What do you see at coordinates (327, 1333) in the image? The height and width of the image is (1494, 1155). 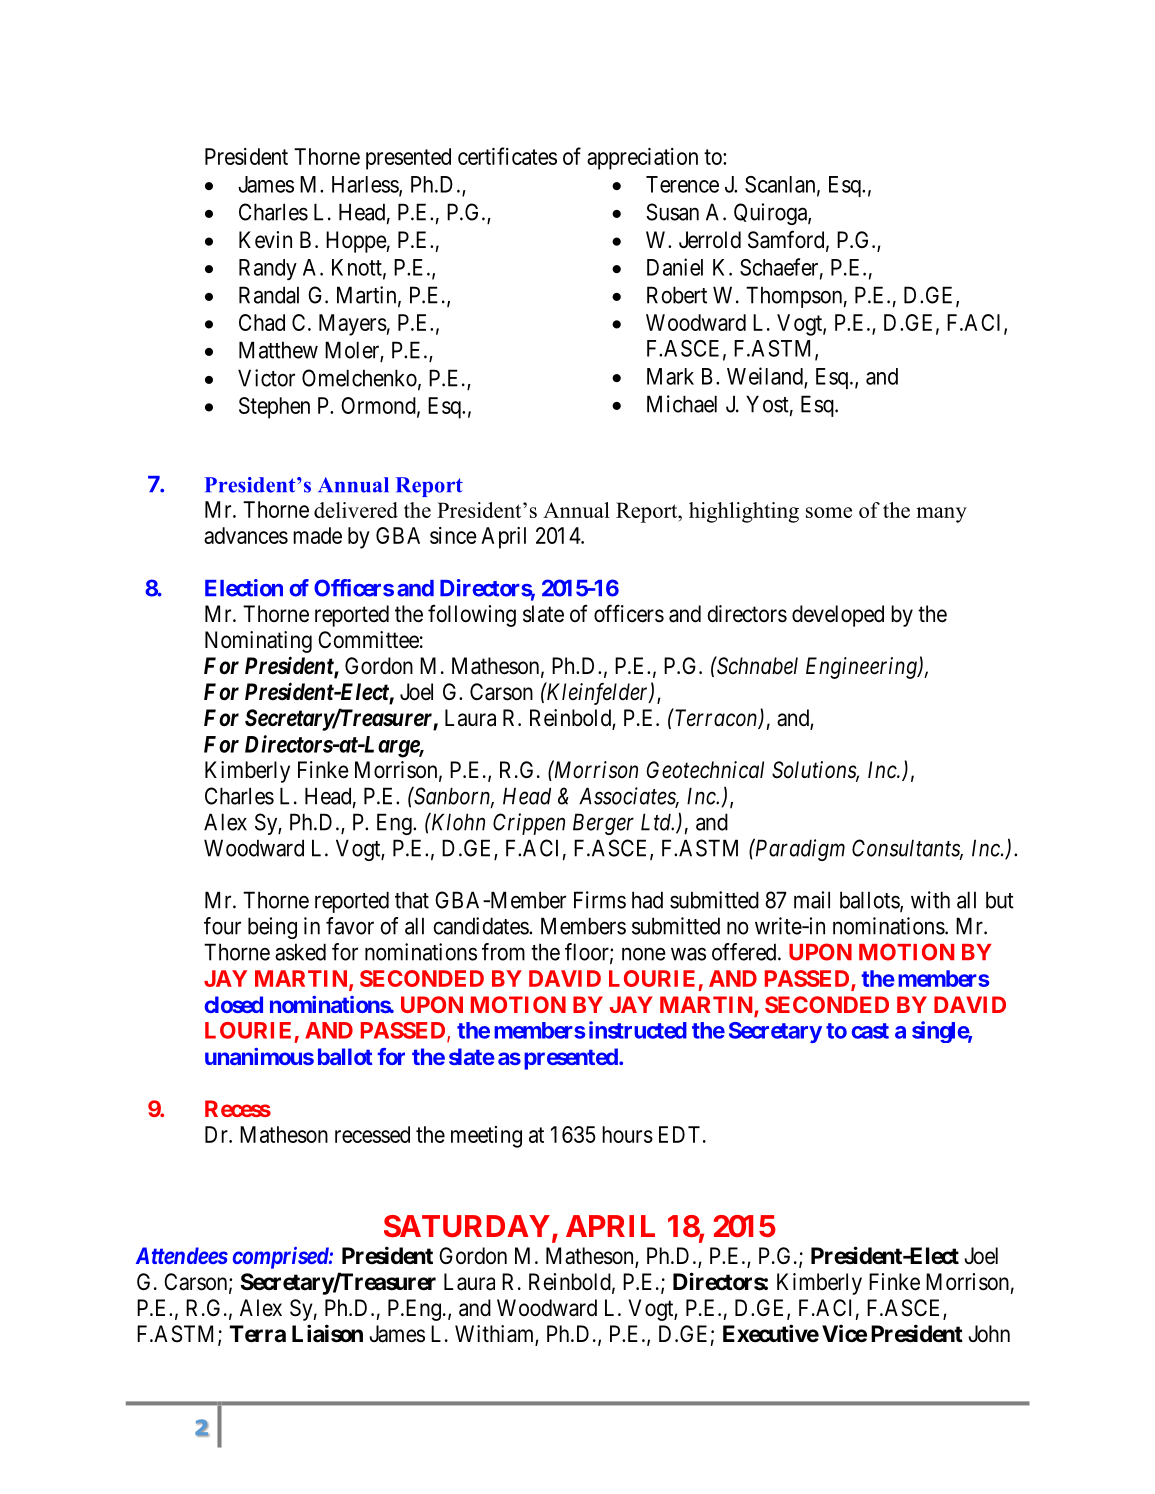 I see `Liaison` at bounding box center [327, 1333].
